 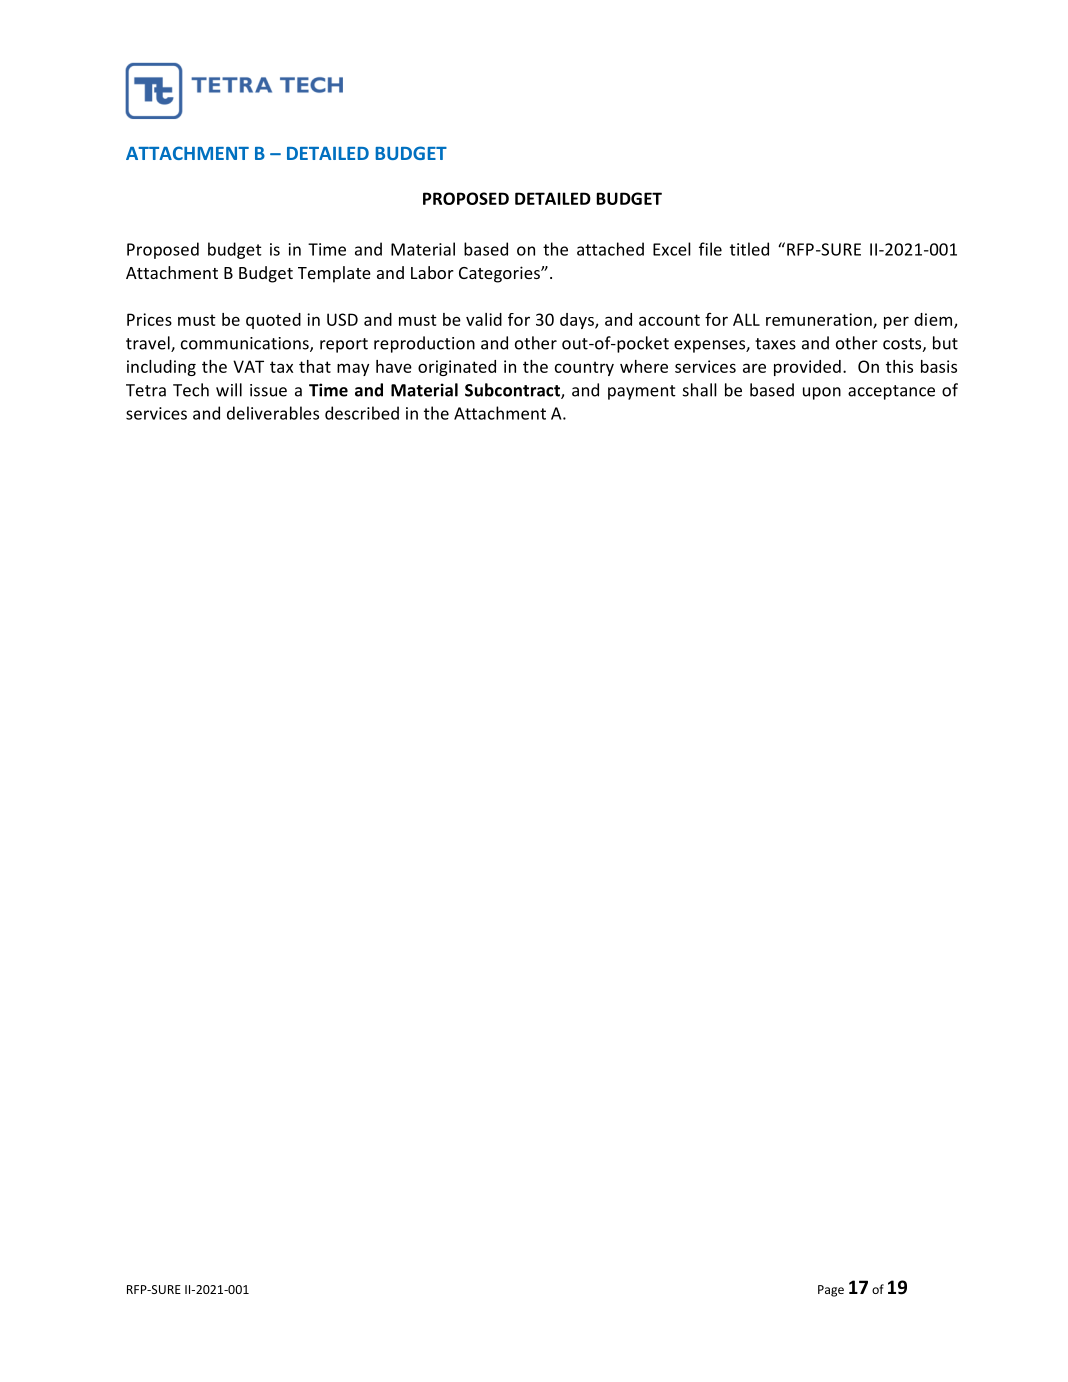 I want to click on remuneration, so click(x=820, y=320).
